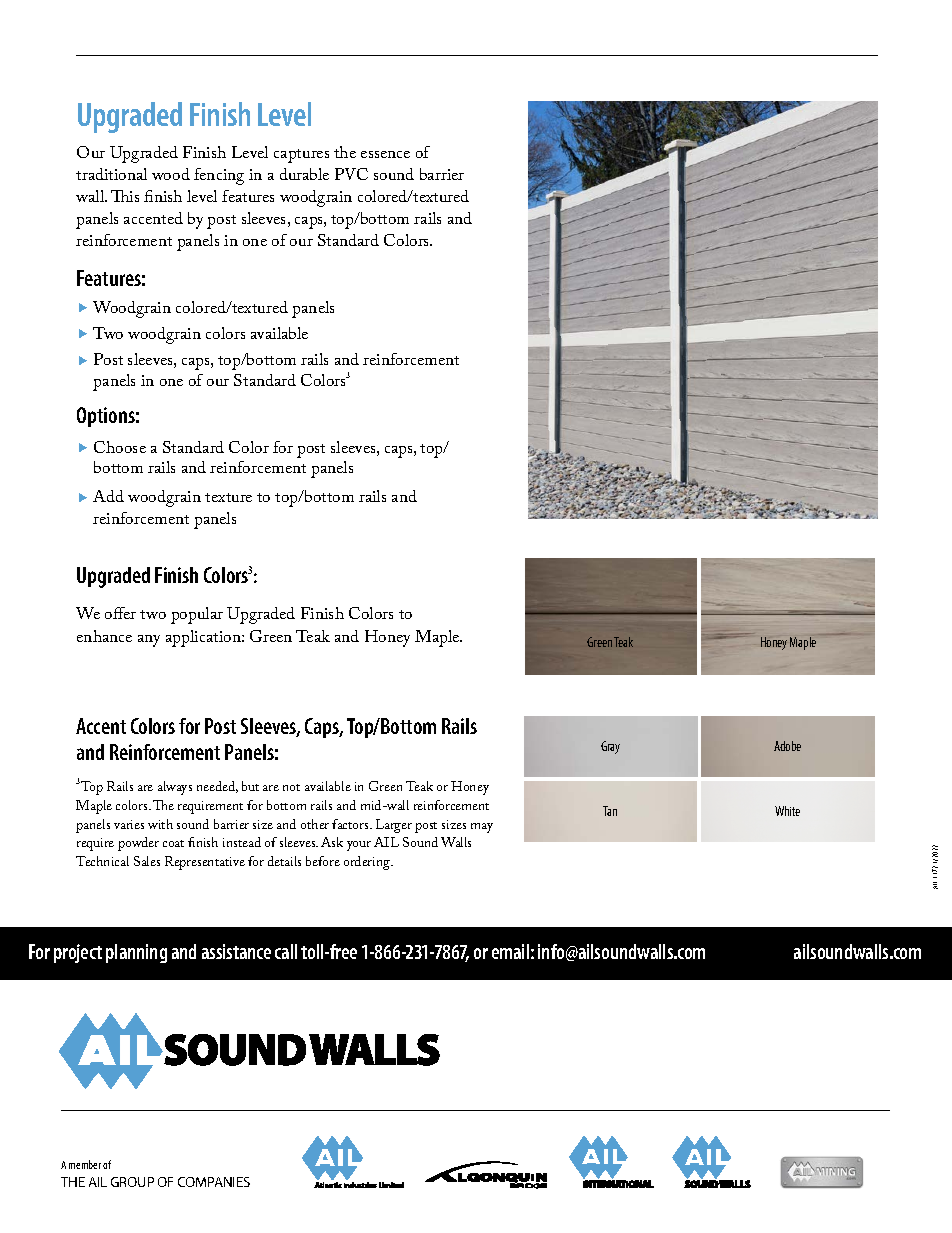 This document has height=1233, width=952. I want to click on This, so click(125, 196).
